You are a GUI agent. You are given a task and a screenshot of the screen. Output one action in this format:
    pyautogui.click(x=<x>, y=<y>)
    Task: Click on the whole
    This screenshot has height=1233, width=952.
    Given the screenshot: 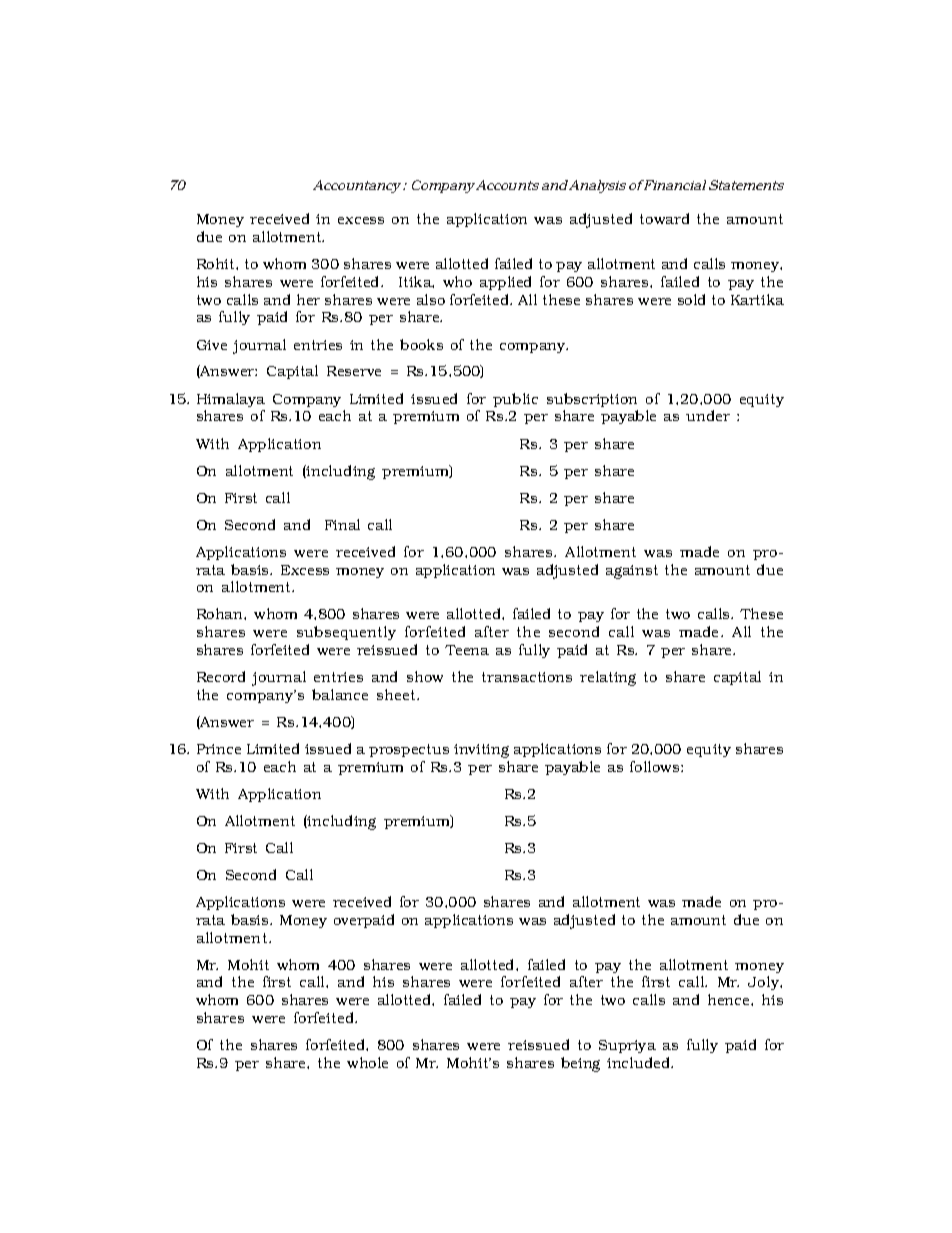 What is the action you would take?
    pyautogui.click(x=367, y=1062)
